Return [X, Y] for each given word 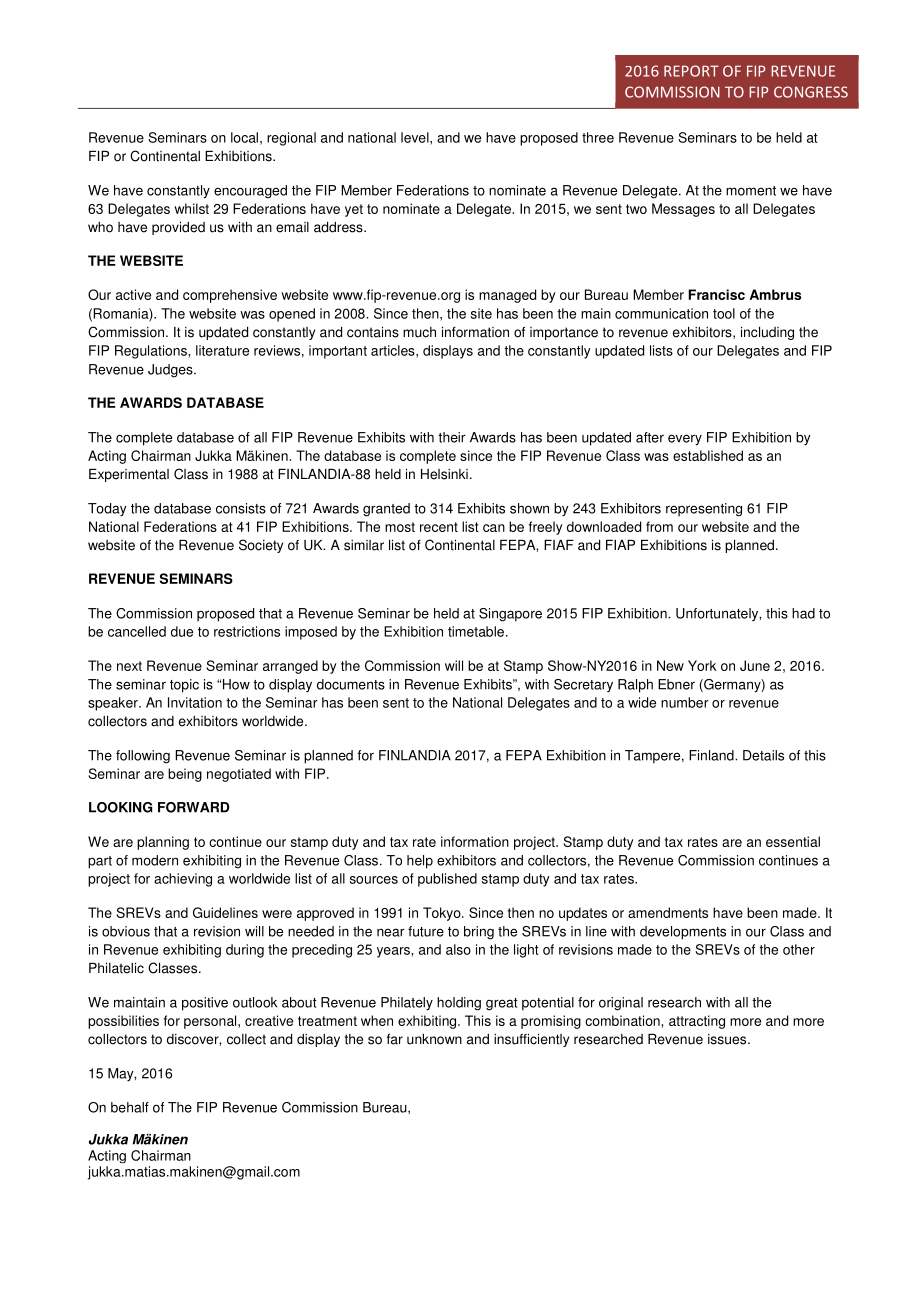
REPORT [691, 71]
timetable [476, 631]
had [803, 613]
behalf [130, 1107]
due [182, 631]
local [244, 137]
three [598, 137]
